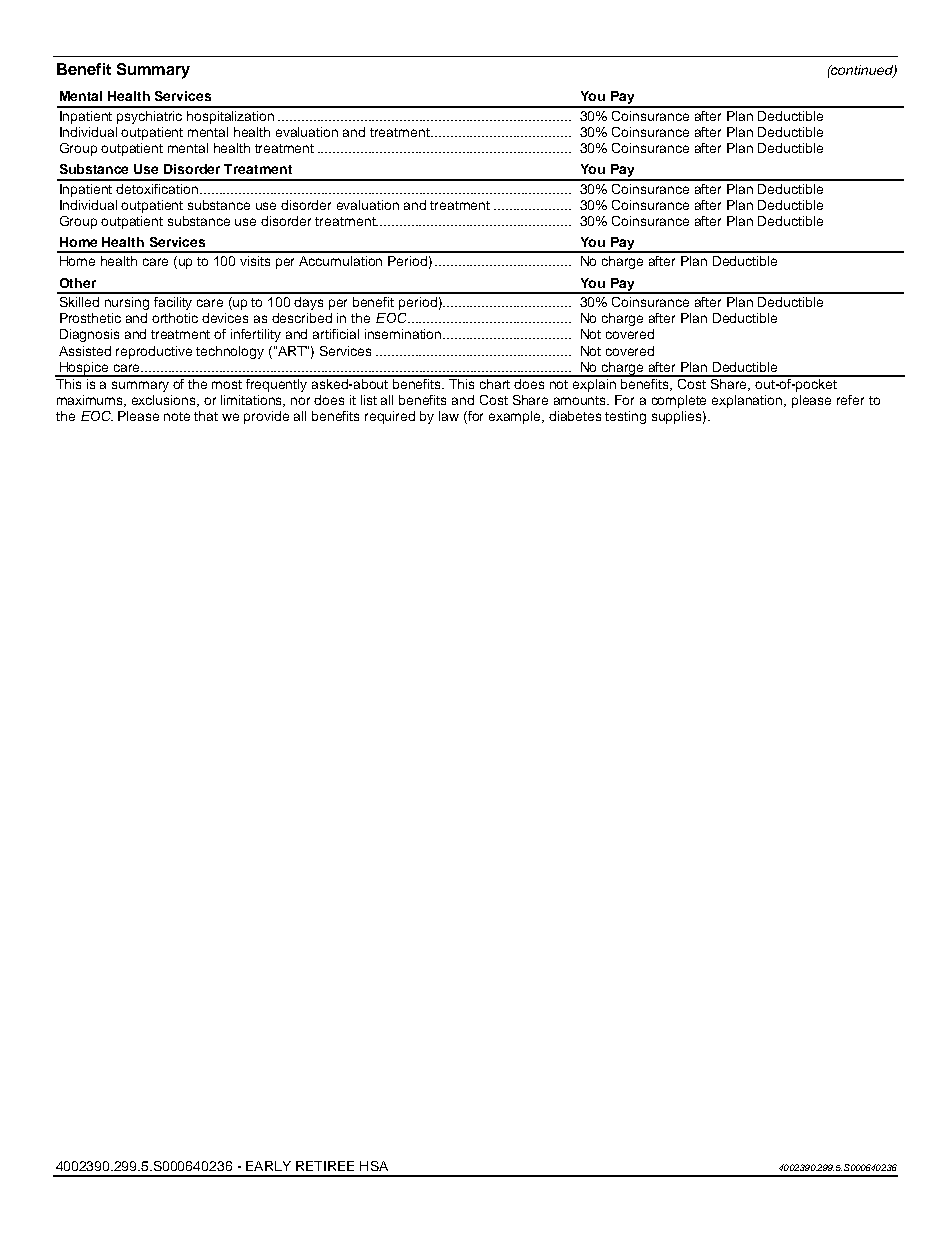 This document has width=952, height=1233. Describe the element at coordinates (325, 1166) in the document. I see `RETIREE` at that location.
